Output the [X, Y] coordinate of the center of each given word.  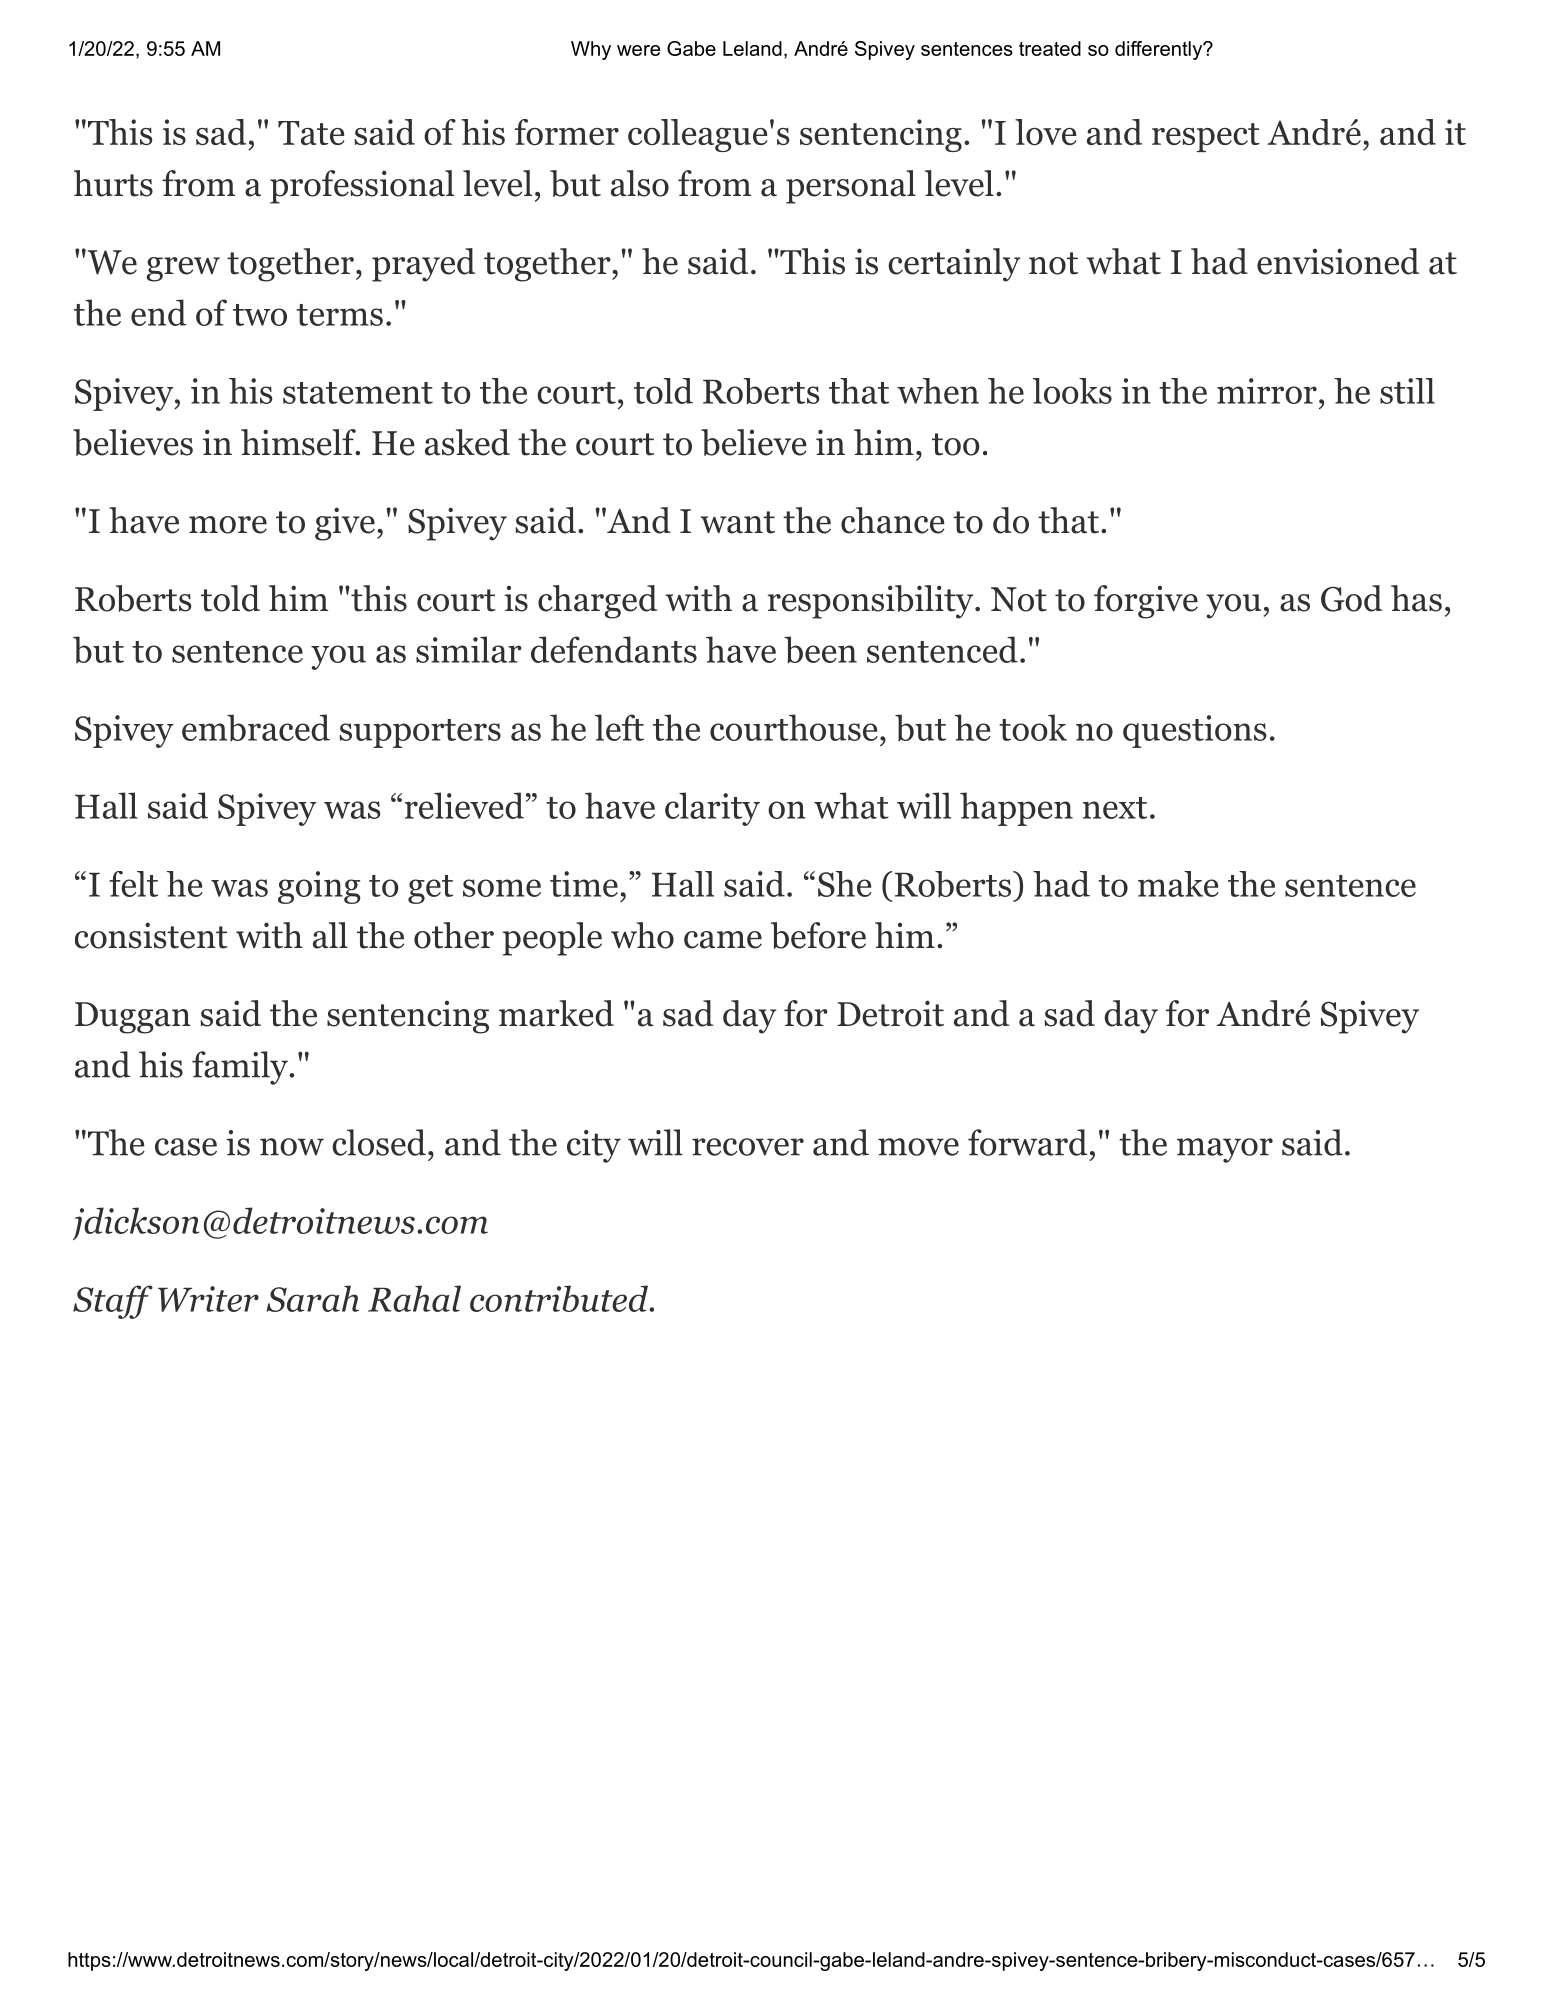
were [638, 50]
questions [1195, 731]
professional [362, 187]
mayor [1225, 1150]
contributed [560, 1298]
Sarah [313, 1298]
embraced [256, 727]
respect [1206, 137]
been [820, 650]
